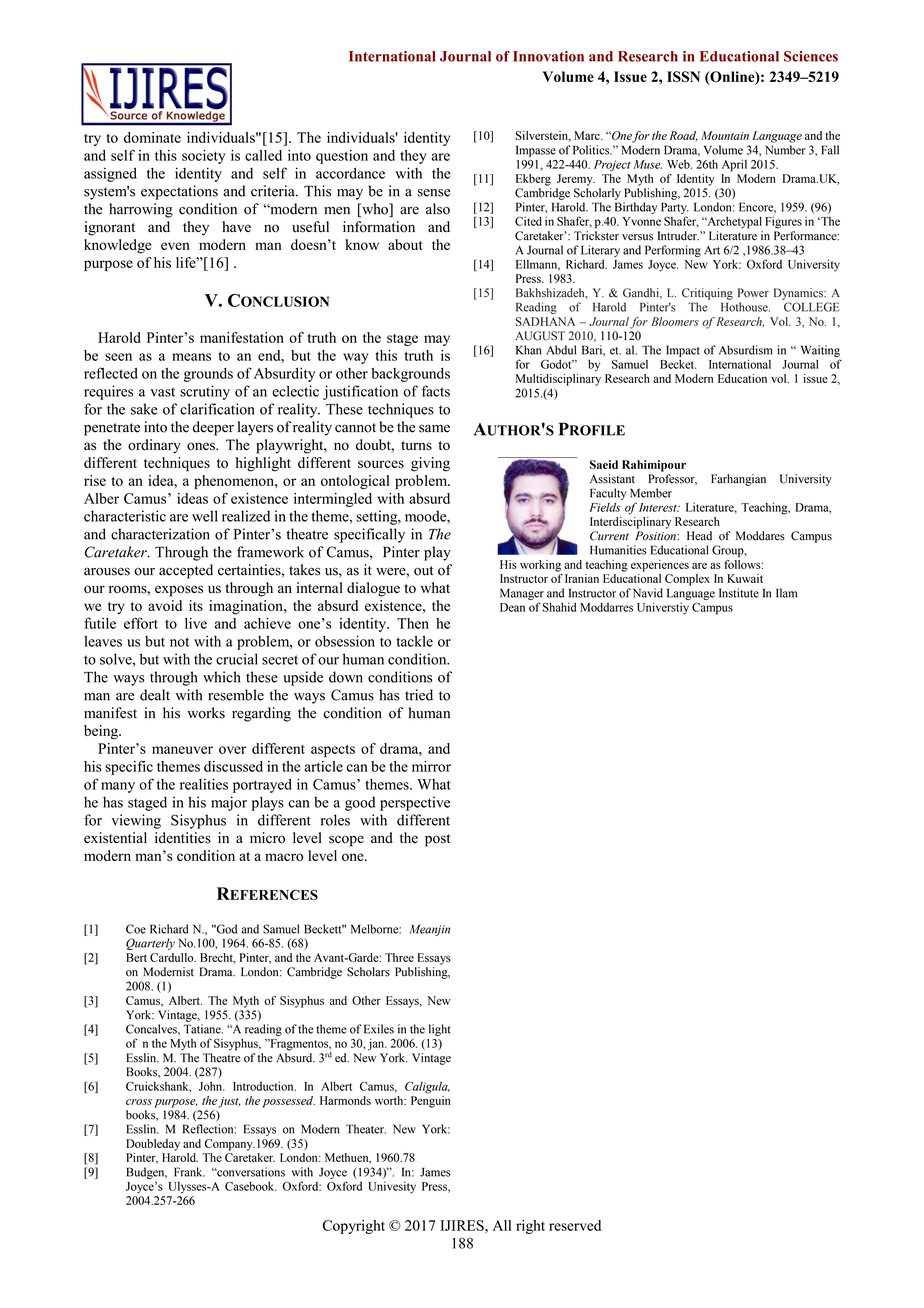 This image has width=924, height=1308. I want to click on ordinary, so click(154, 446).
